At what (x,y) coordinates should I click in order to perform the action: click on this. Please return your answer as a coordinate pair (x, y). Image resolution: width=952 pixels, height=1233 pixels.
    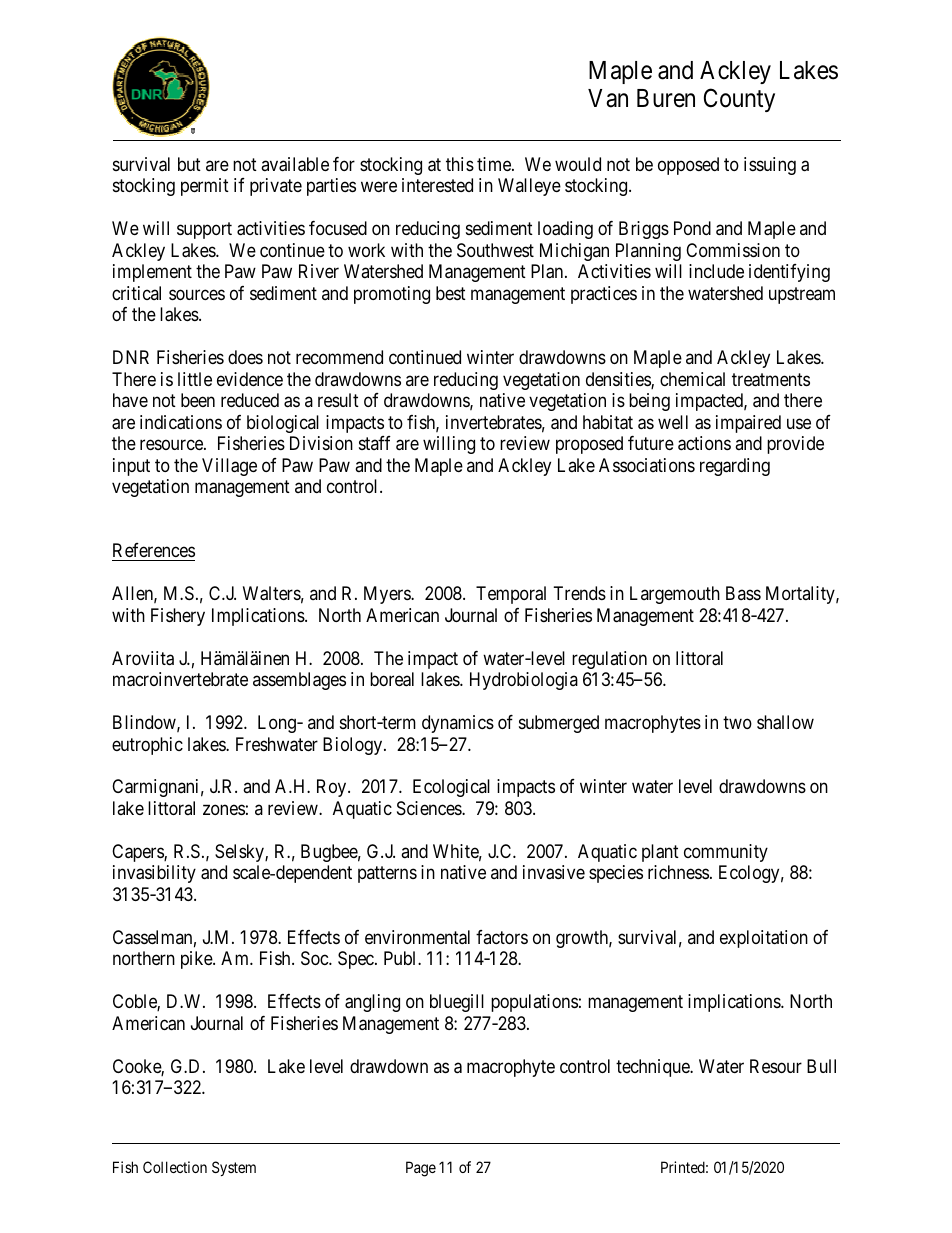
    Looking at the image, I should click on (460, 164).
